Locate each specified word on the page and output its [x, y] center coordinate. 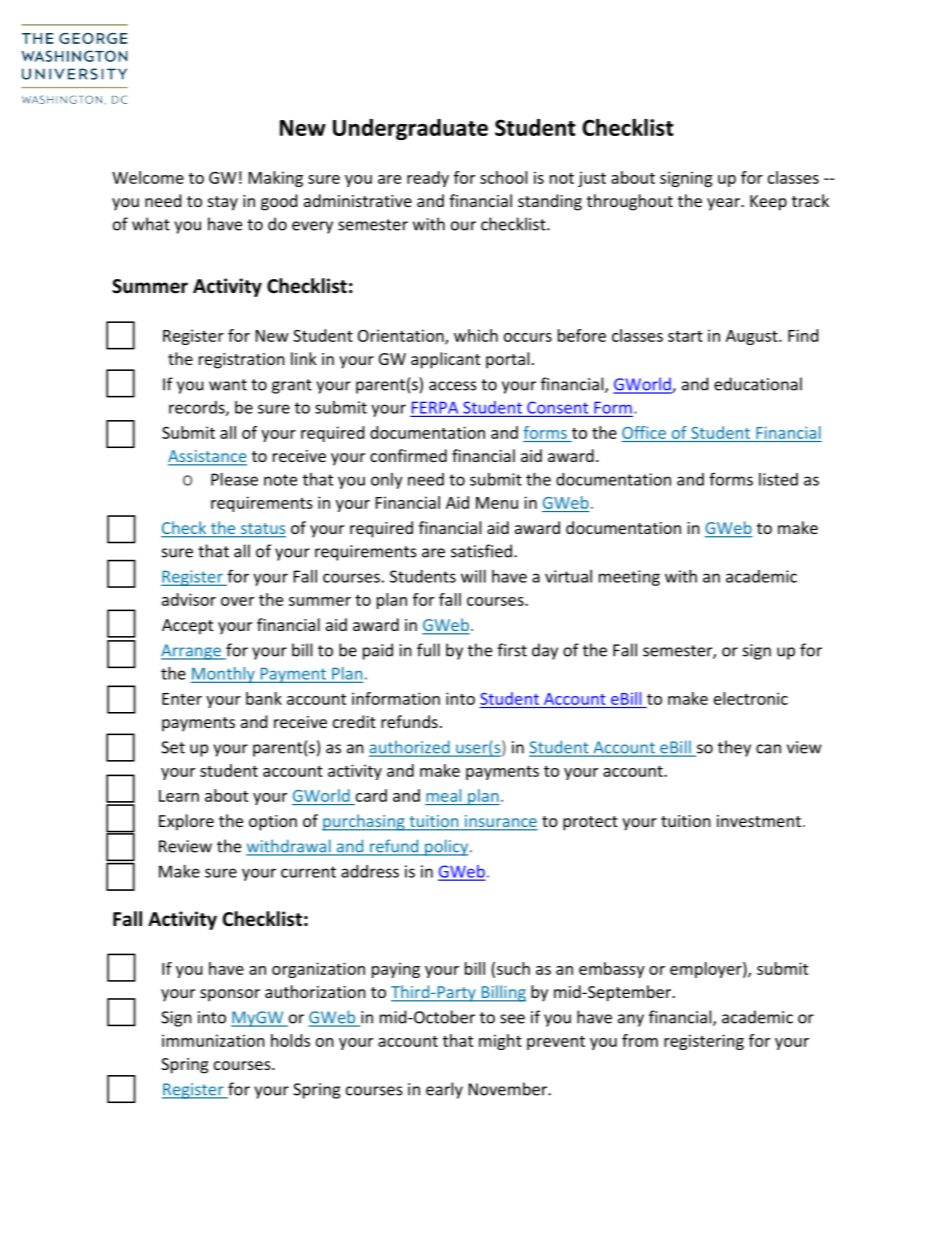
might [500, 1042]
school [503, 177]
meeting [629, 578]
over [237, 601]
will [473, 576]
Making [276, 179]
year [724, 204]
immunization [213, 1040]
